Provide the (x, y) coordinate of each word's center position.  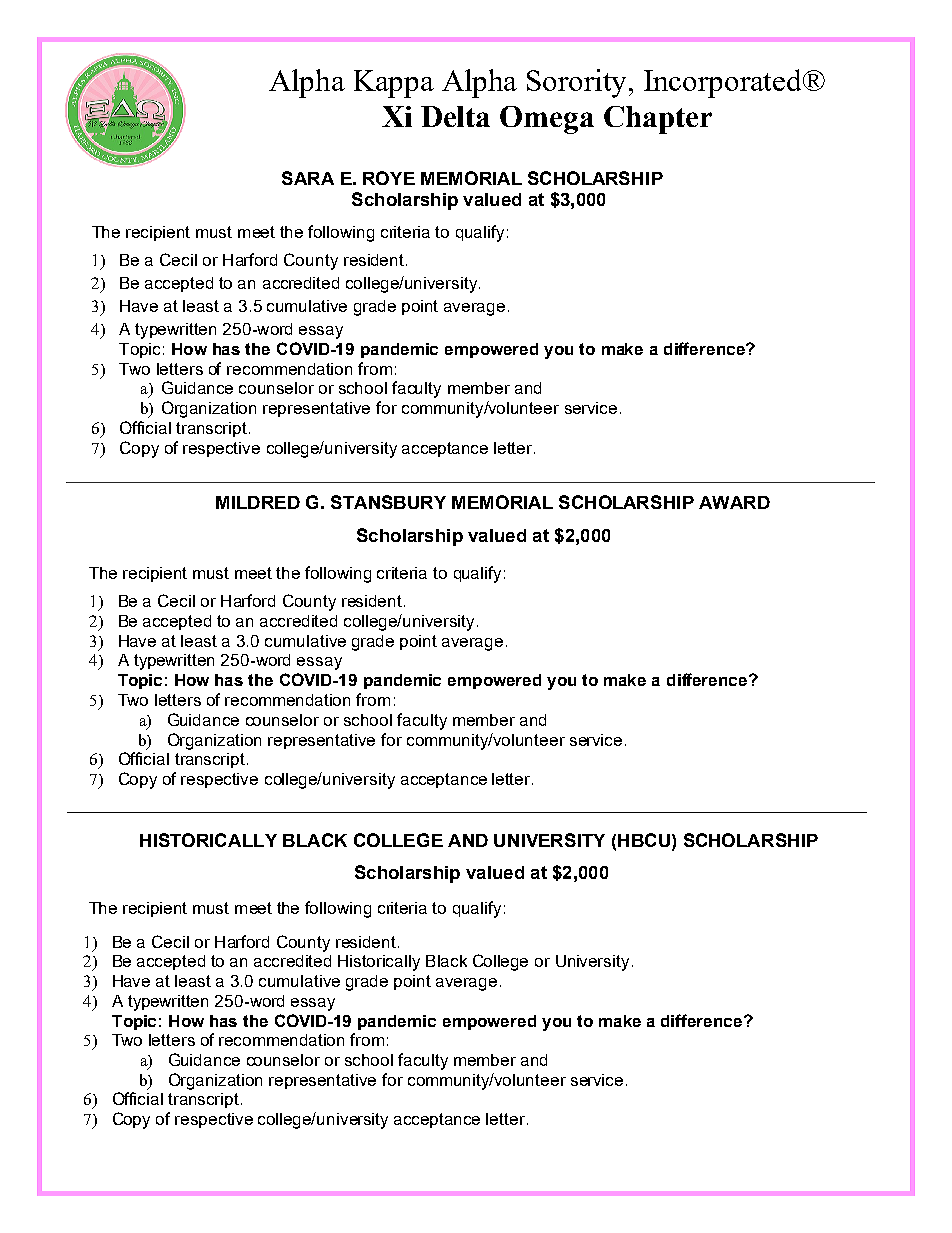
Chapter (658, 120)
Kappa (394, 84)
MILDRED (258, 502)
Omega (547, 120)
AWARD (734, 502)
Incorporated (724, 83)
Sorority (578, 83)
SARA (308, 178)
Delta (455, 116)
